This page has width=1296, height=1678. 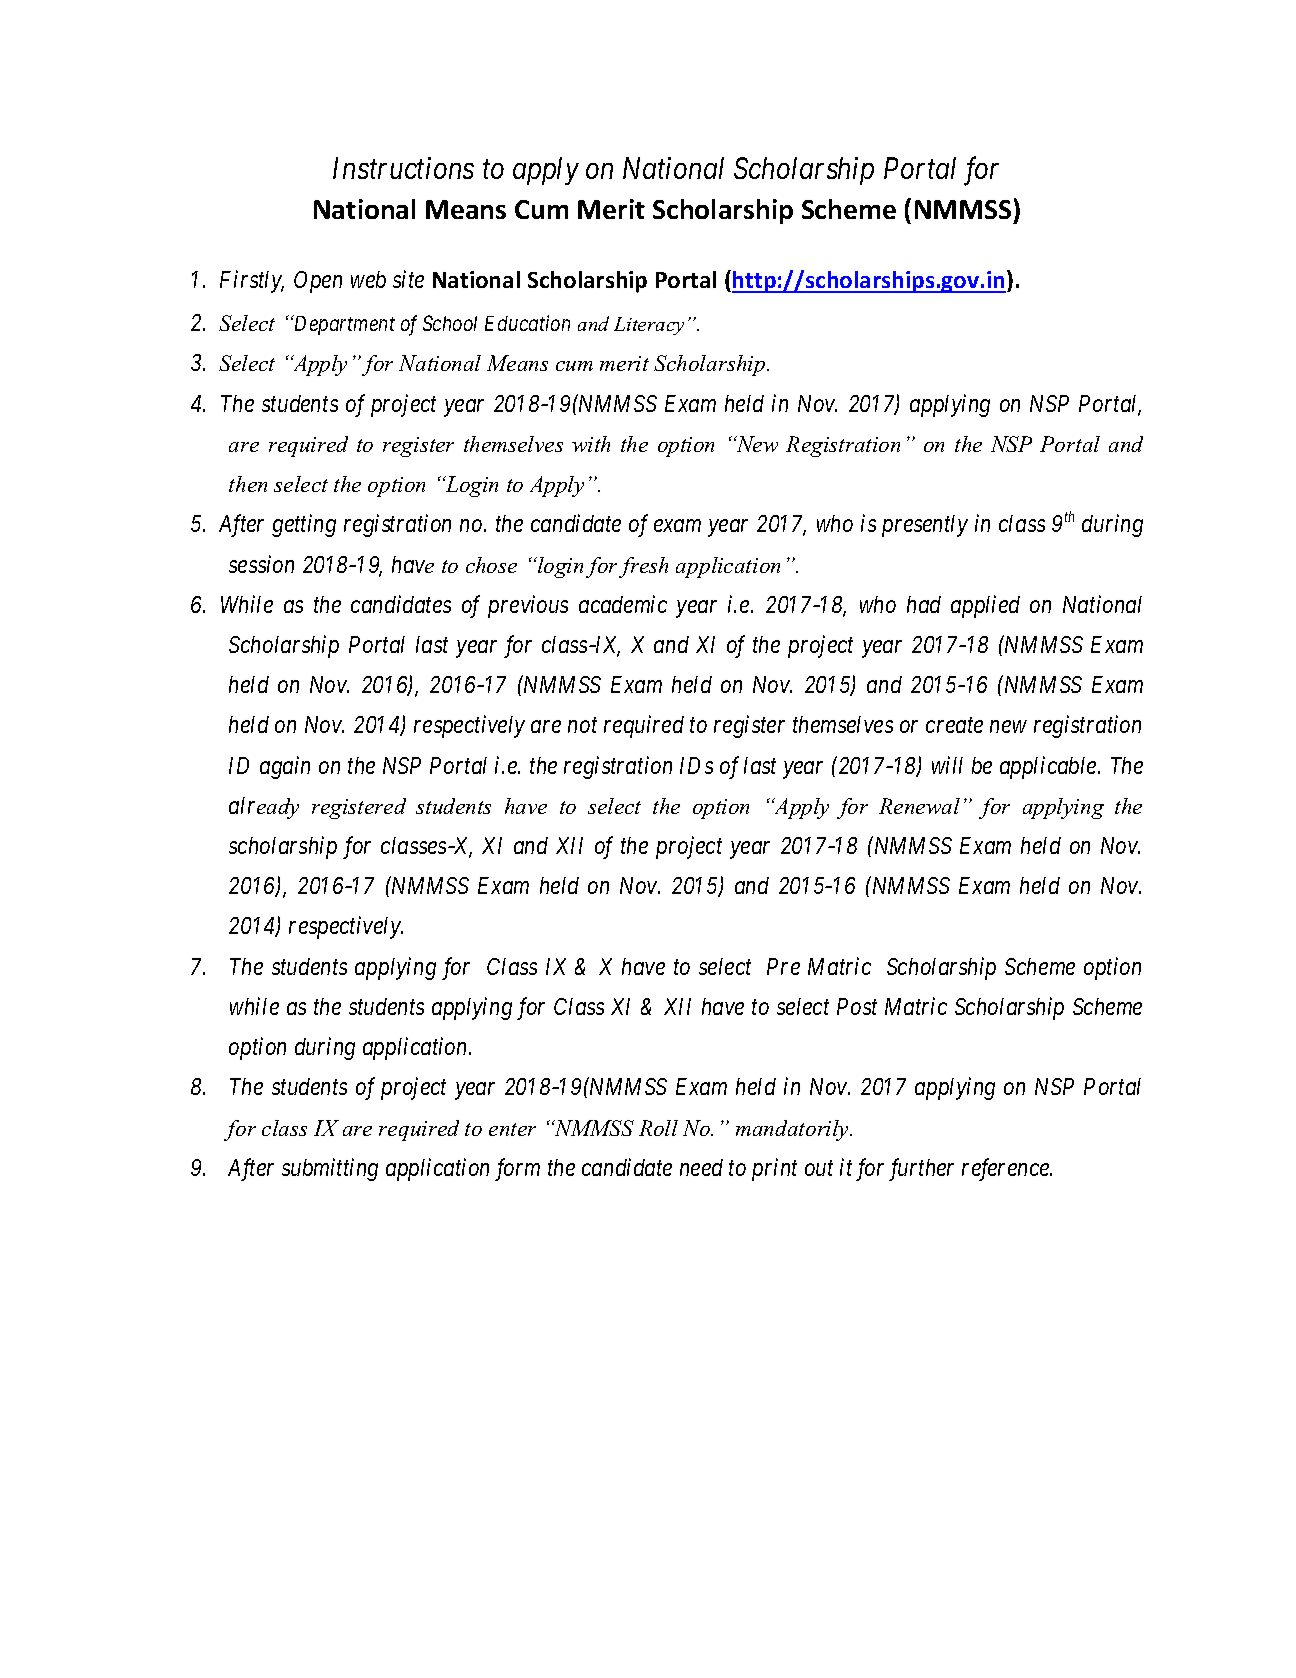 I want to click on submitting, so click(x=330, y=1169).
